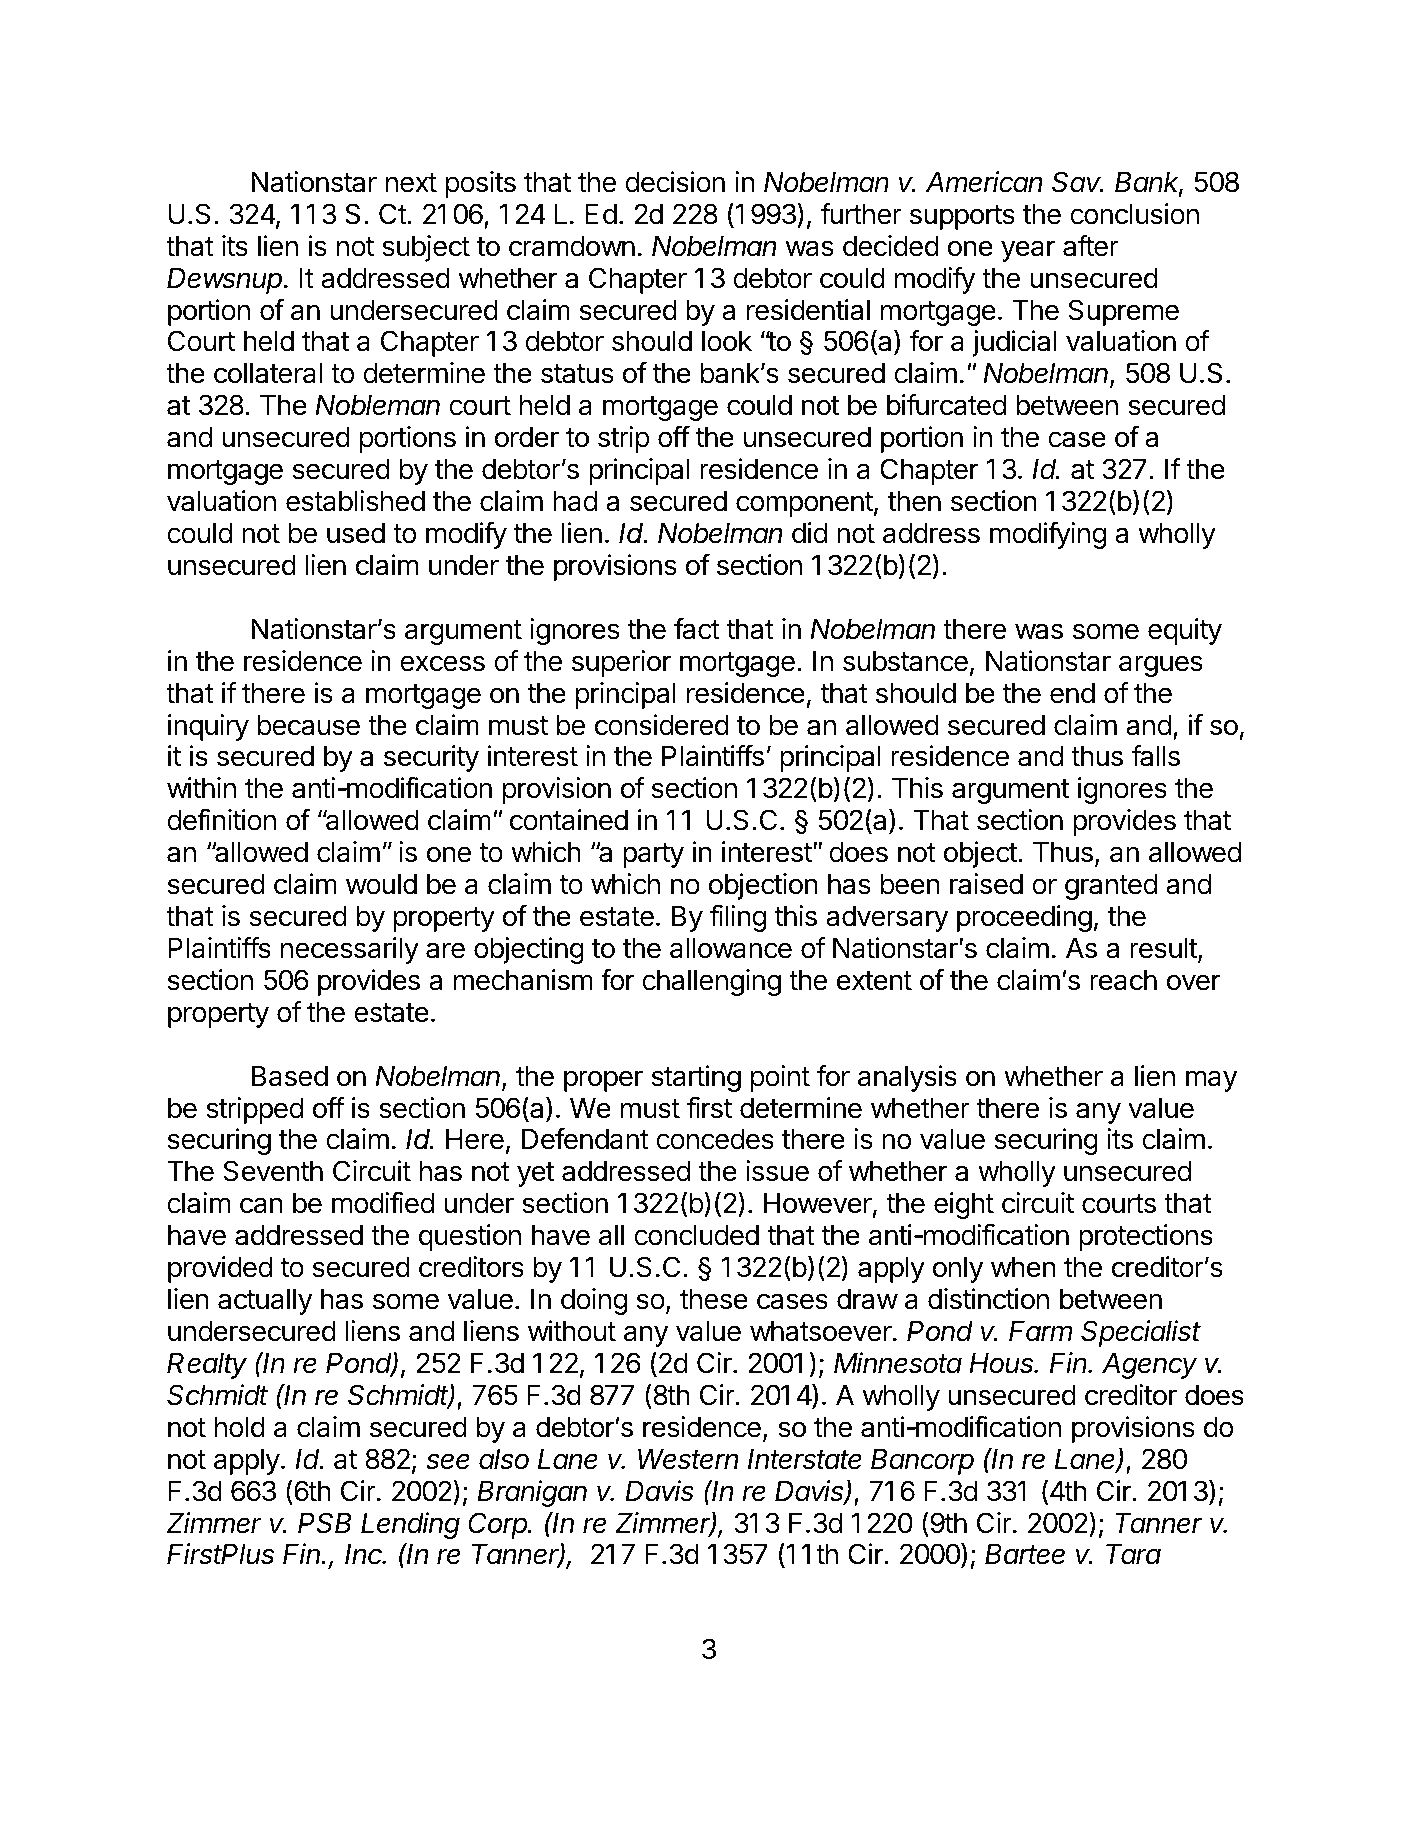  What do you see at coordinates (675, 182) in the document?
I see `decision` at bounding box center [675, 182].
